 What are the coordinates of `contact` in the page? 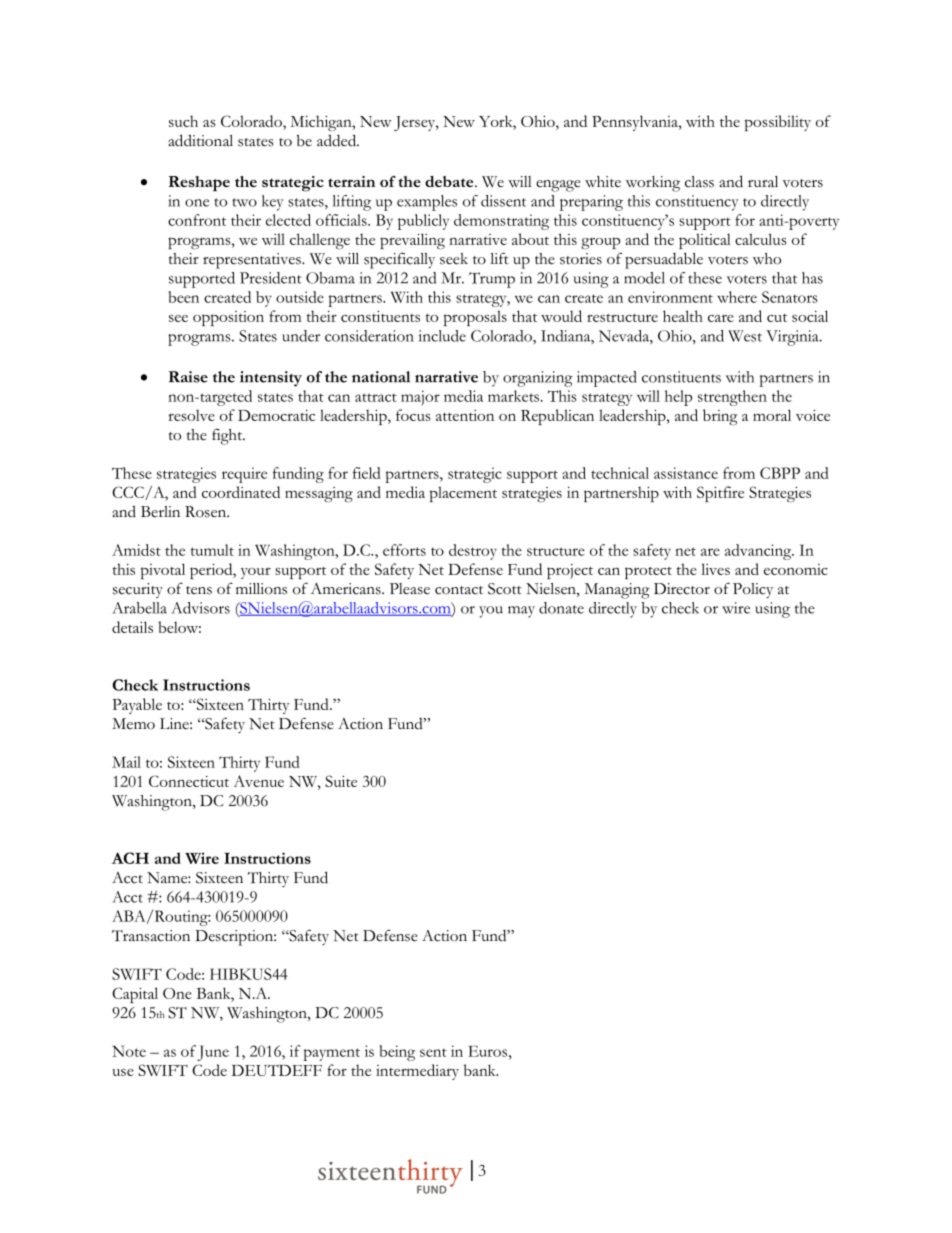 It's located at (459, 590).
